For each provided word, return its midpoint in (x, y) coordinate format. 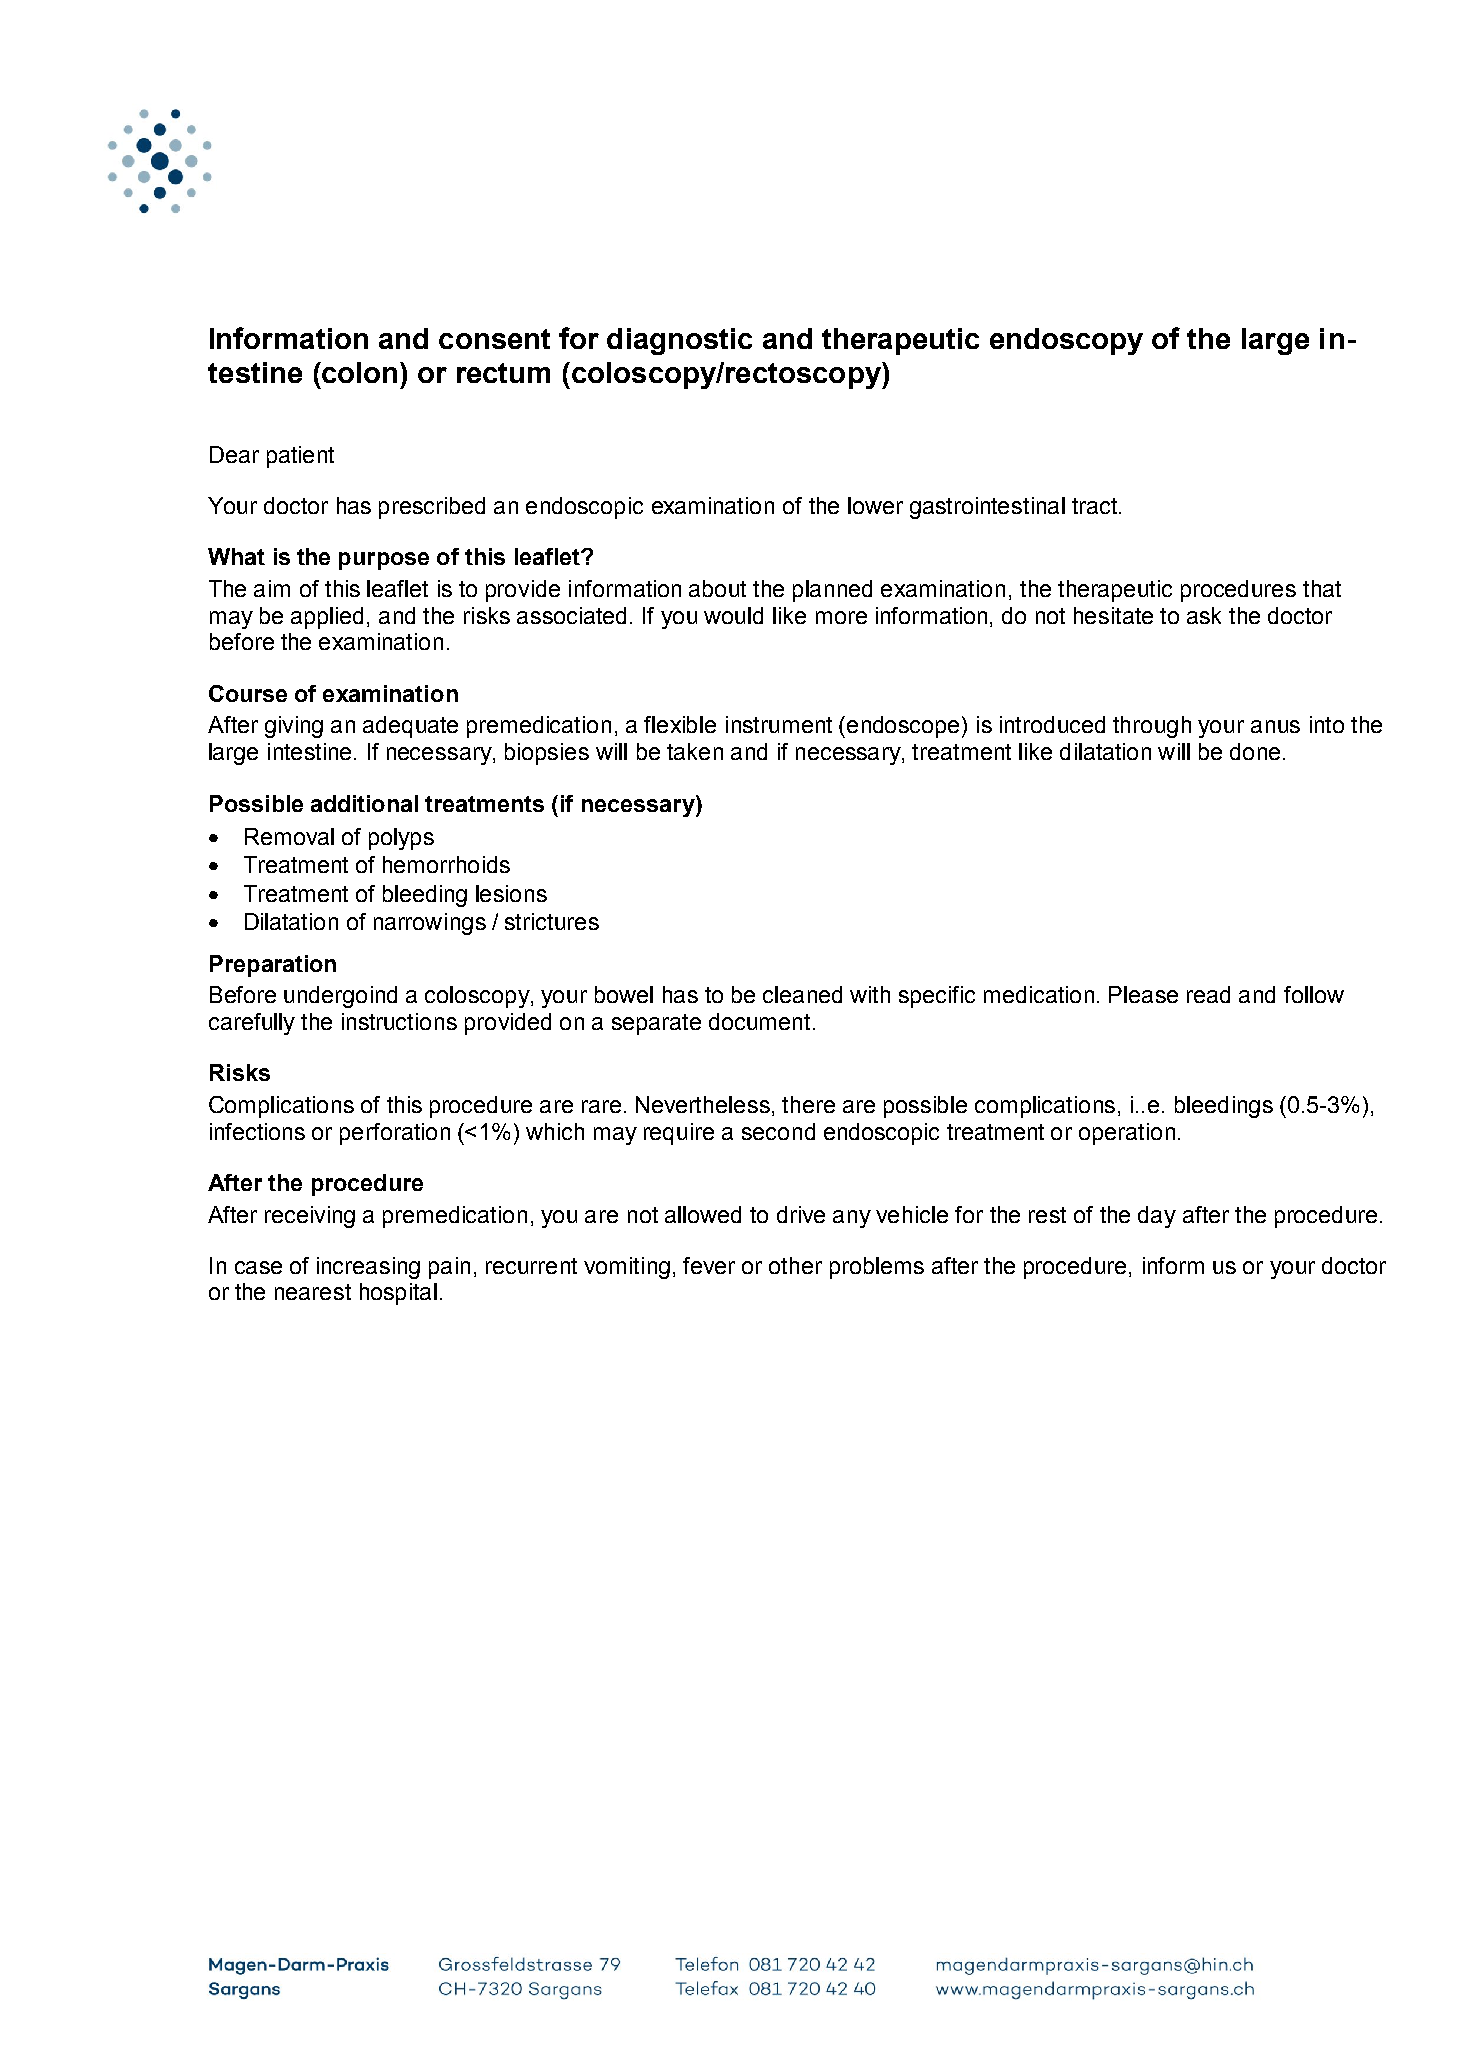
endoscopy (1066, 341)
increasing (368, 1268)
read (1208, 994)
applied (327, 618)
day (1157, 1217)
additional (364, 803)
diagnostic (679, 341)
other (795, 1265)
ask (1204, 615)
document (759, 1021)
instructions (399, 1021)
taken (695, 751)
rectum (503, 373)
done (1255, 751)
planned (832, 591)
